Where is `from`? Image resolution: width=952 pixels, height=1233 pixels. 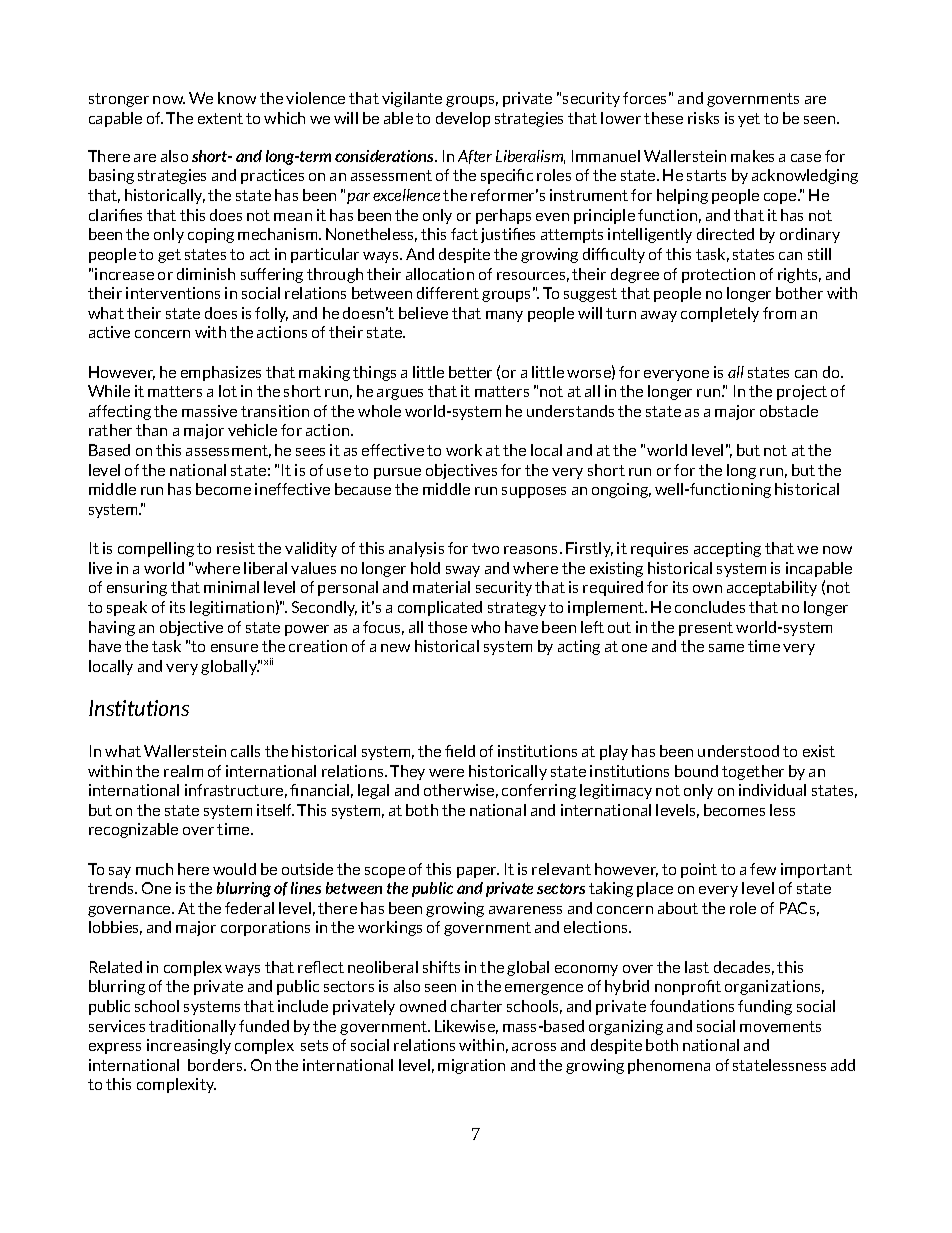 from is located at coordinates (779, 313).
